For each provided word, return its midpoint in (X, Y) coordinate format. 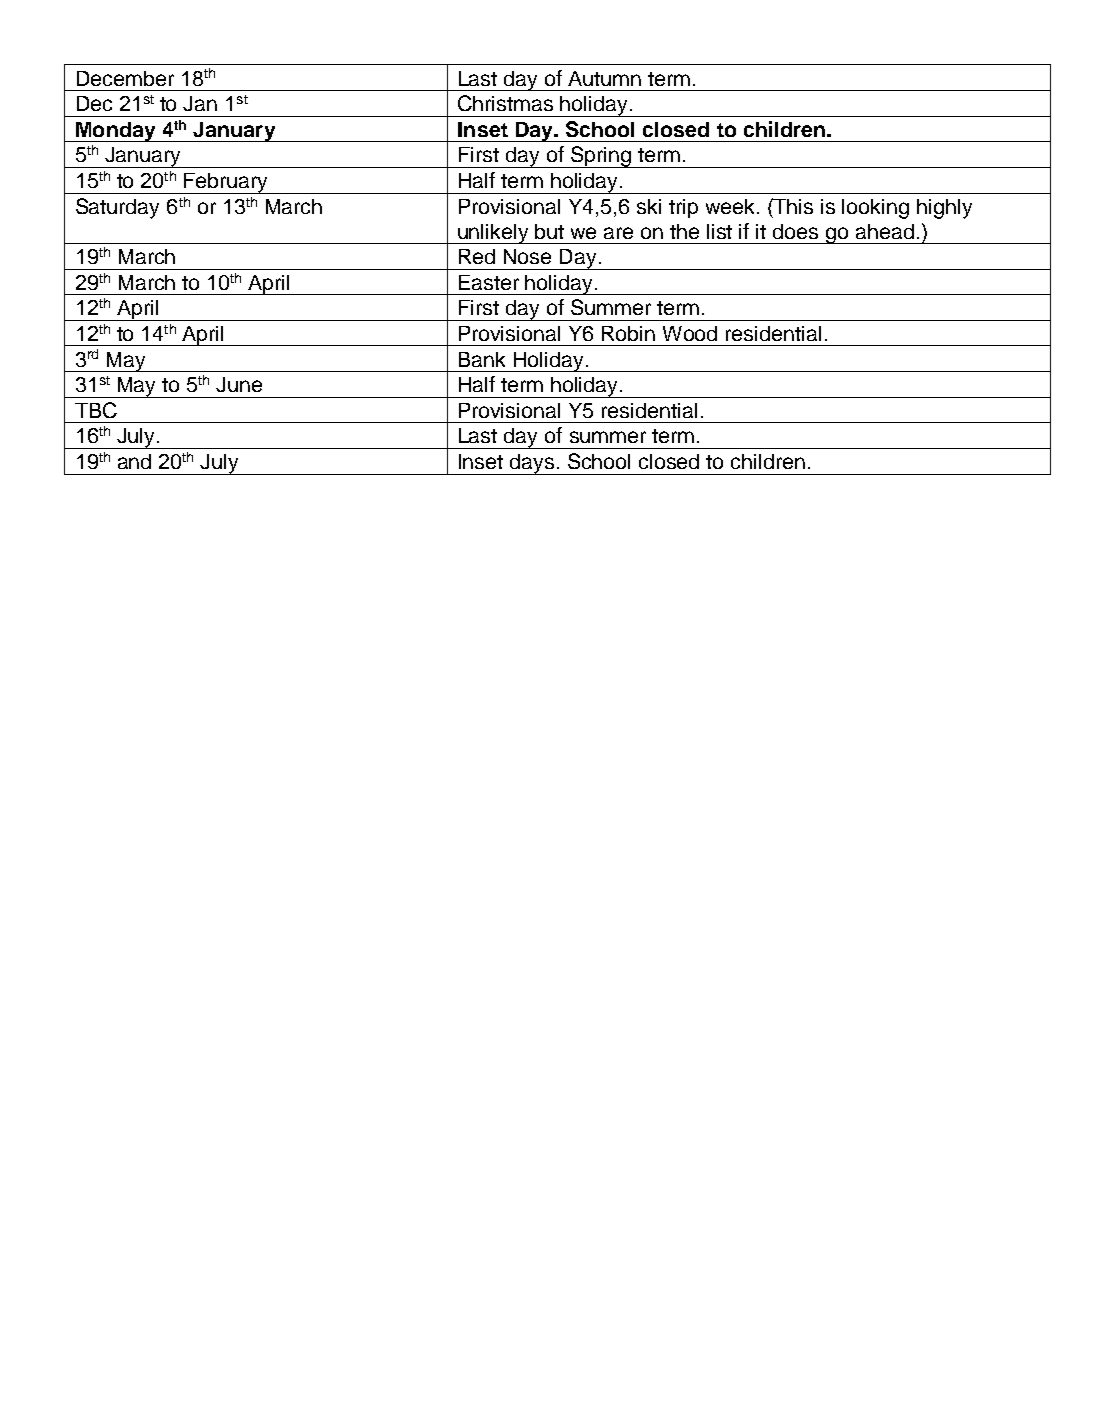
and (134, 461)
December (125, 78)
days (532, 464)
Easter (489, 282)
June (239, 384)
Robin (628, 333)
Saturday (117, 208)
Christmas (505, 103)
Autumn (604, 78)
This (792, 206)
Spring (600, 157)
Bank (482, 359)
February (226, 183)
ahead (885, 231)
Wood (690, 333)
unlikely (493, 234)
